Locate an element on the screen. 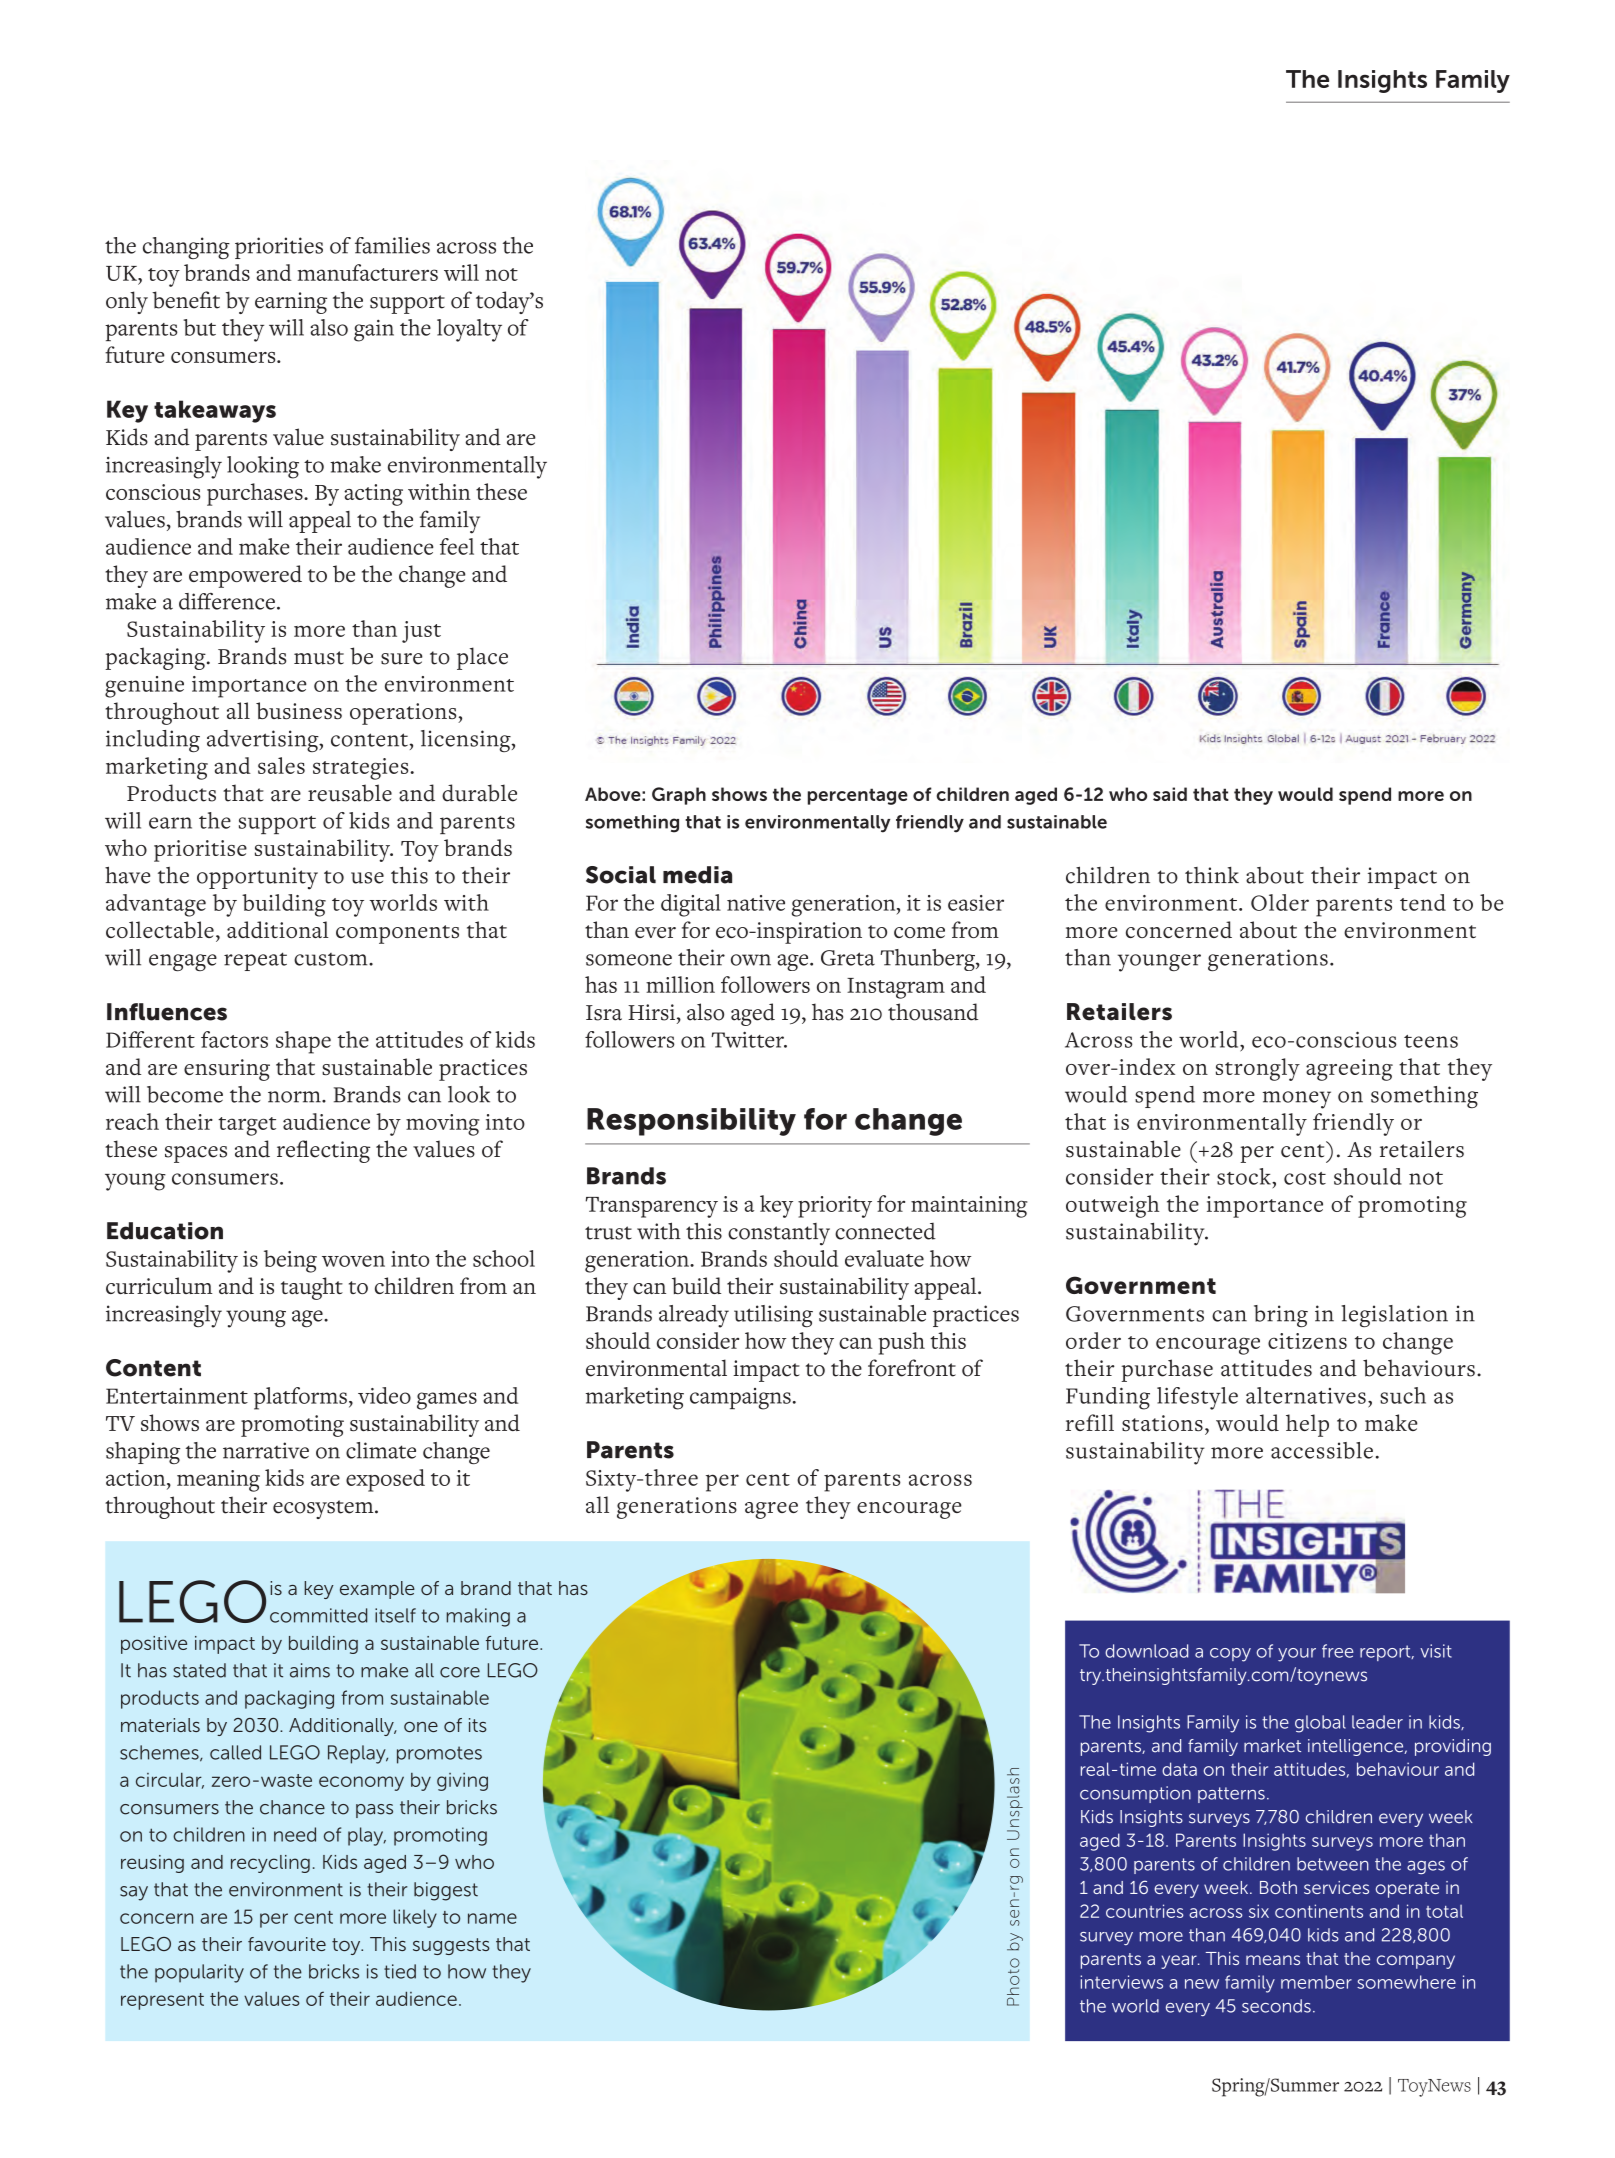 The image size is (1615, 2158). name is located at coordinates (492, 1918).
